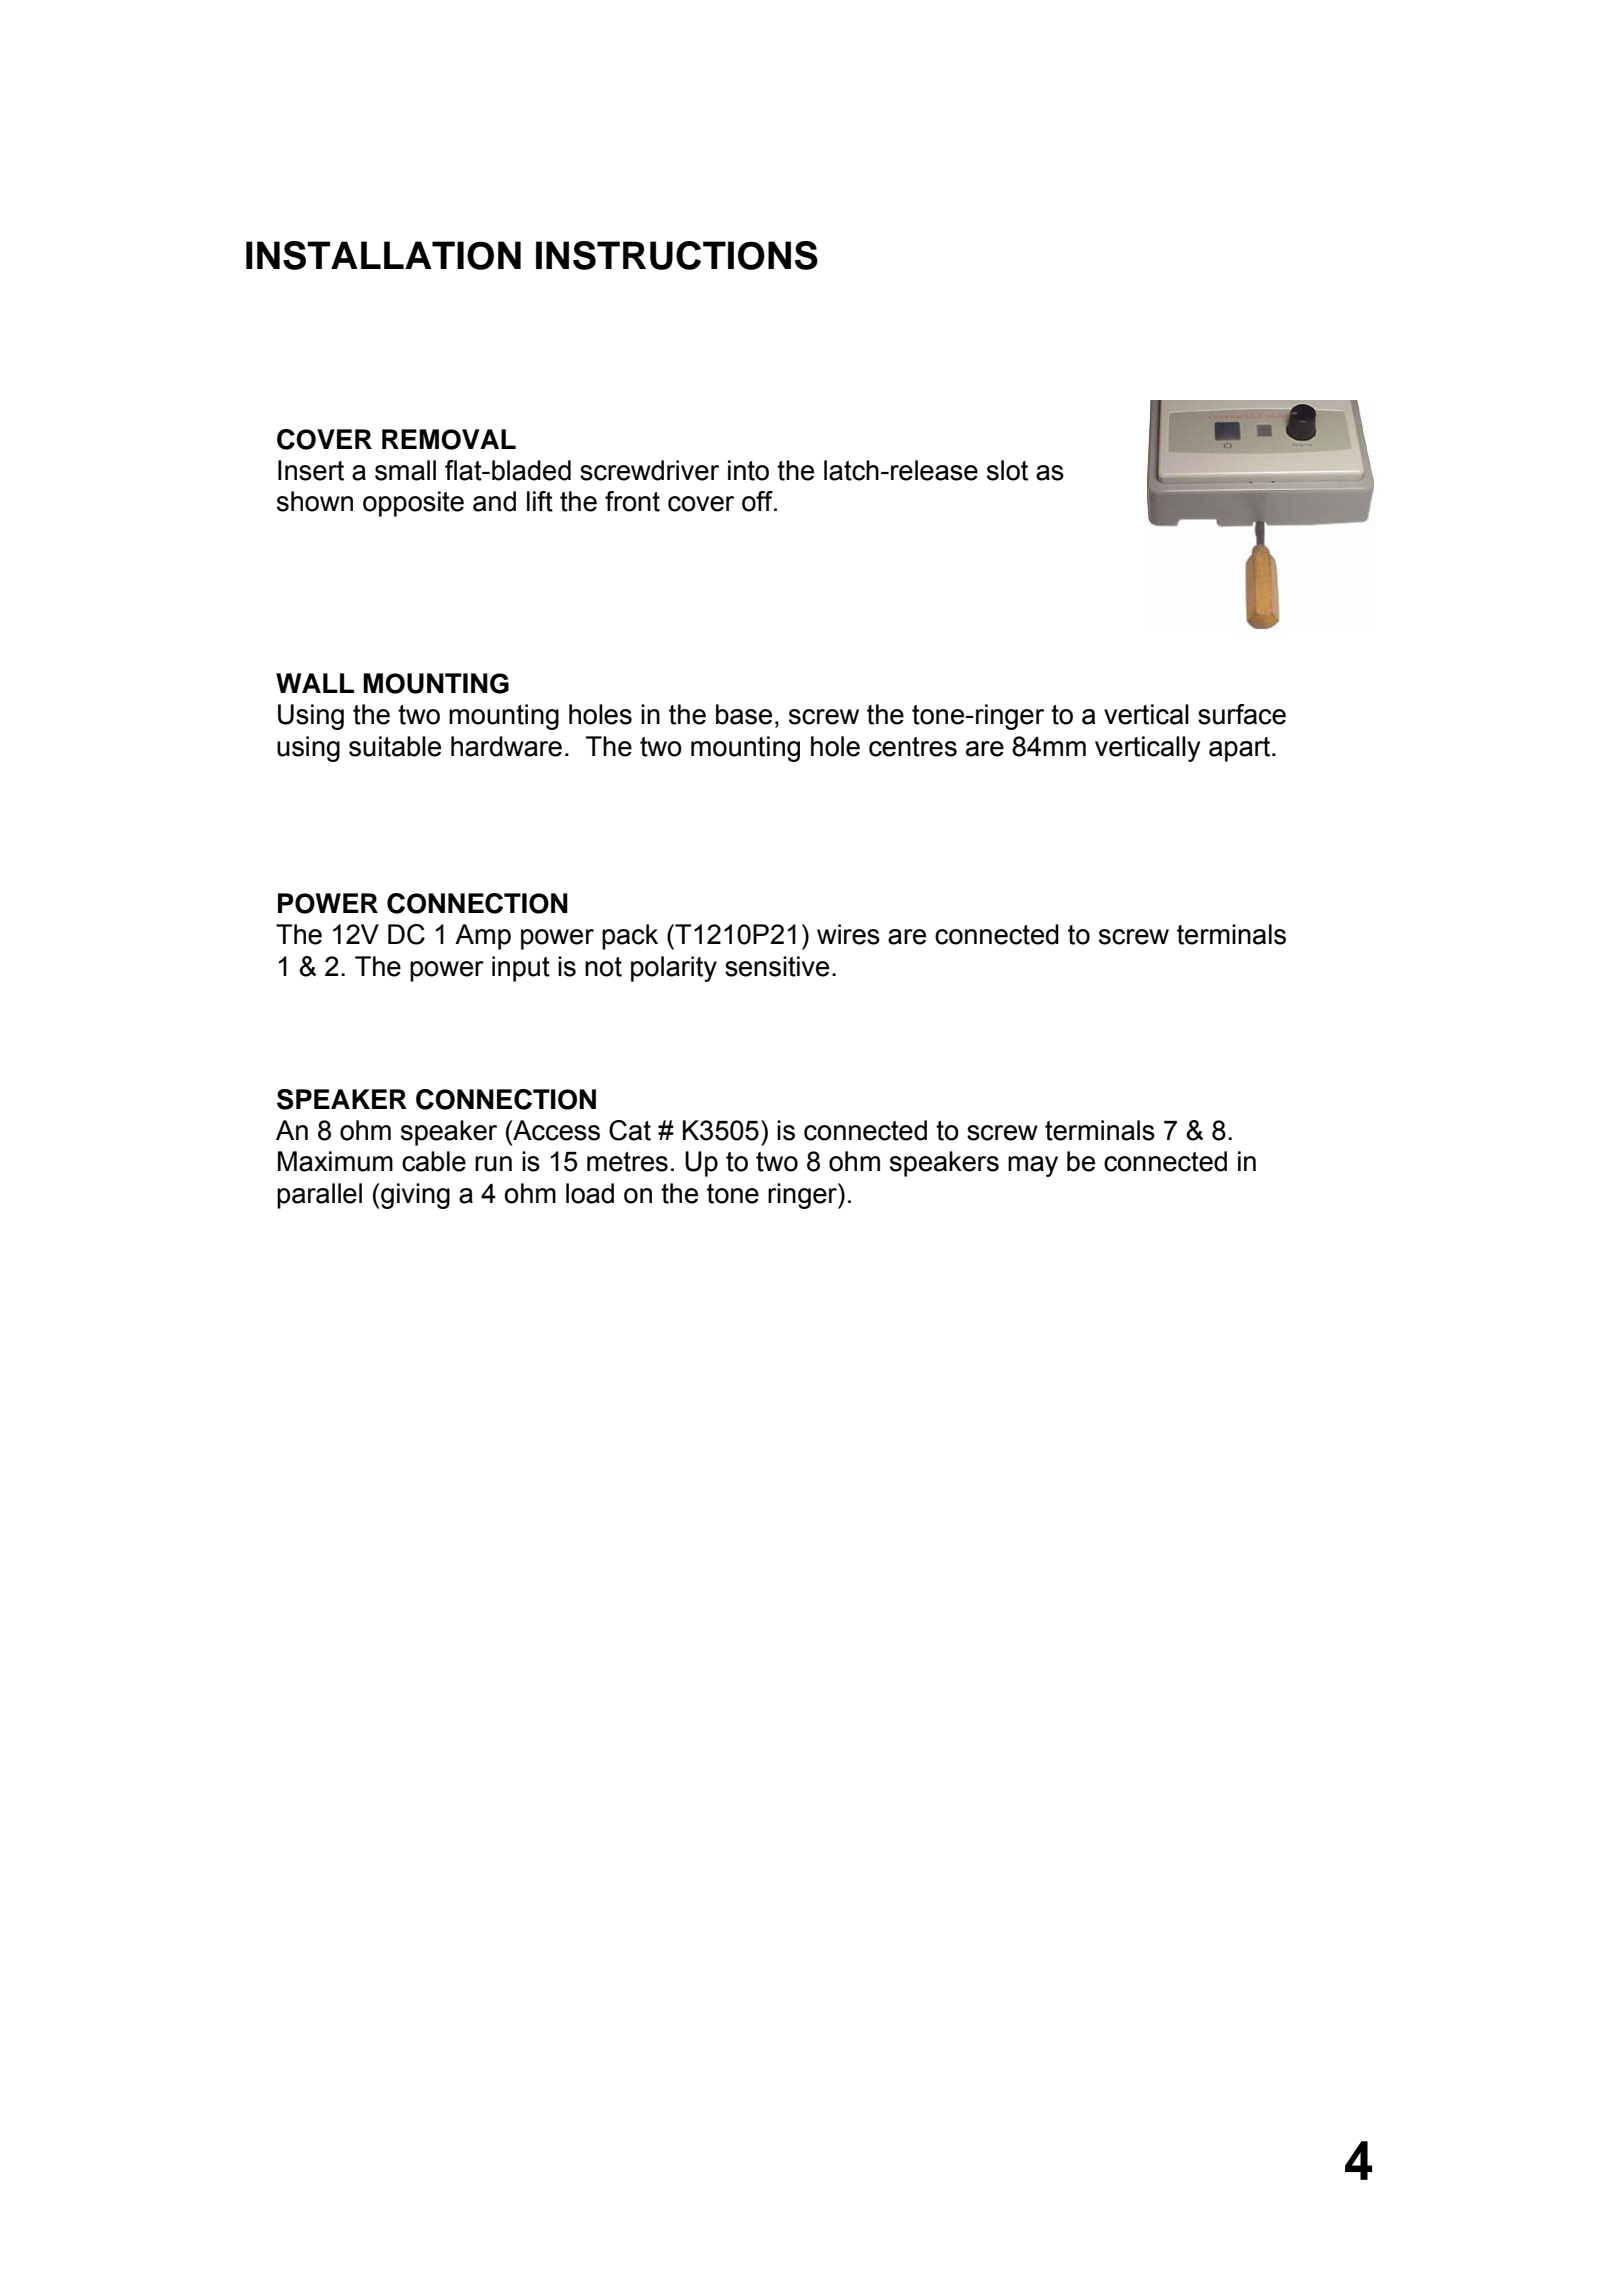 Image resolution: width=1617 pixels, height=2288 pixels. What do you see at coordinates (758, 501) in the screenshot?
I see `off` at bounding box center [758, 501].
